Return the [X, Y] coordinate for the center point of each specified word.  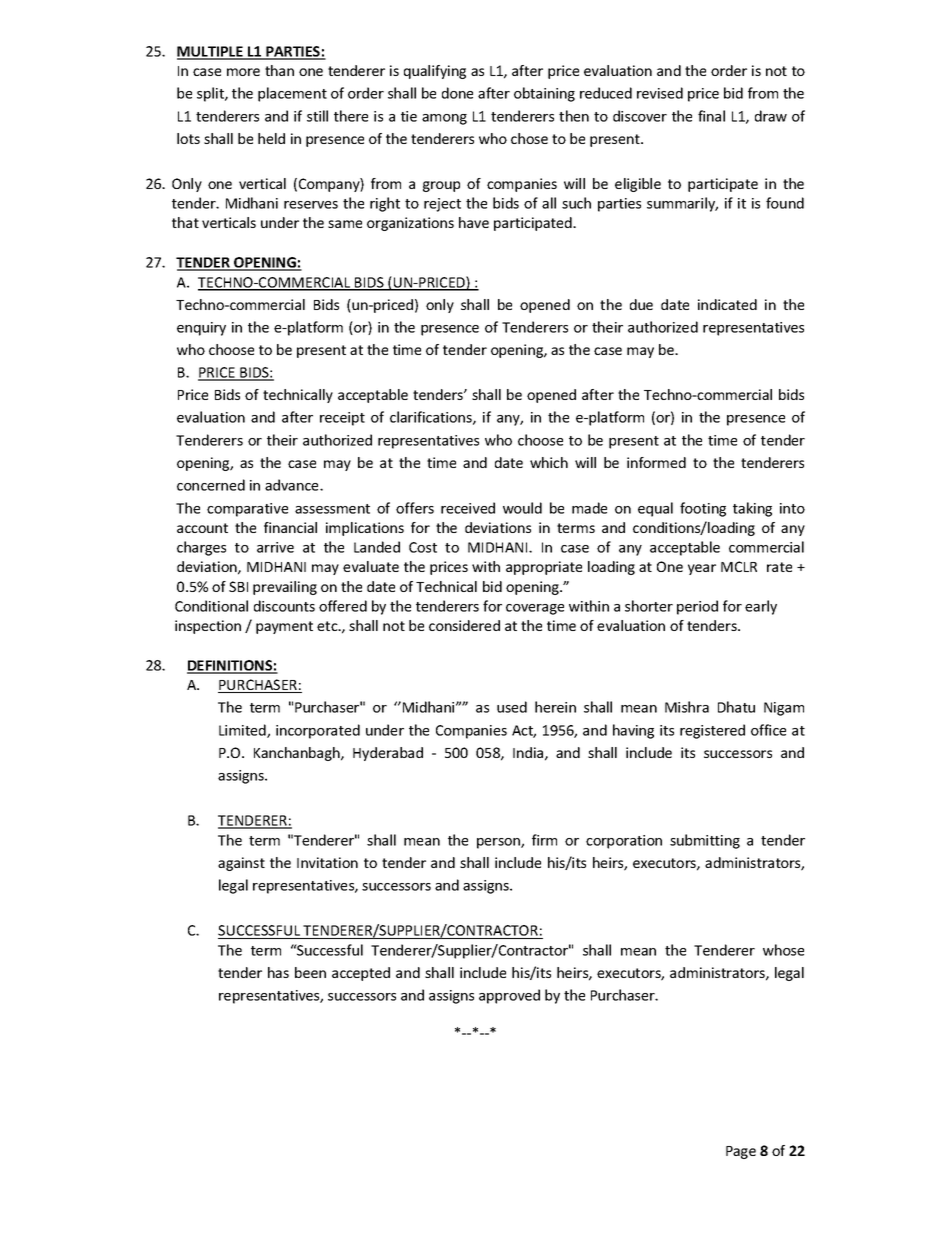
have [474, 222]
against [241, 864]
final [711, 116]
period [697, 607]
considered [464, 625]
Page [741, 1152]
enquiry [201, 329]
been [310, 972]
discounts [284, 606]
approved [509, 996]
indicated [727, 304]
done [457, 93]
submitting [705, 841]
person [499, 843]
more [243, 72]
